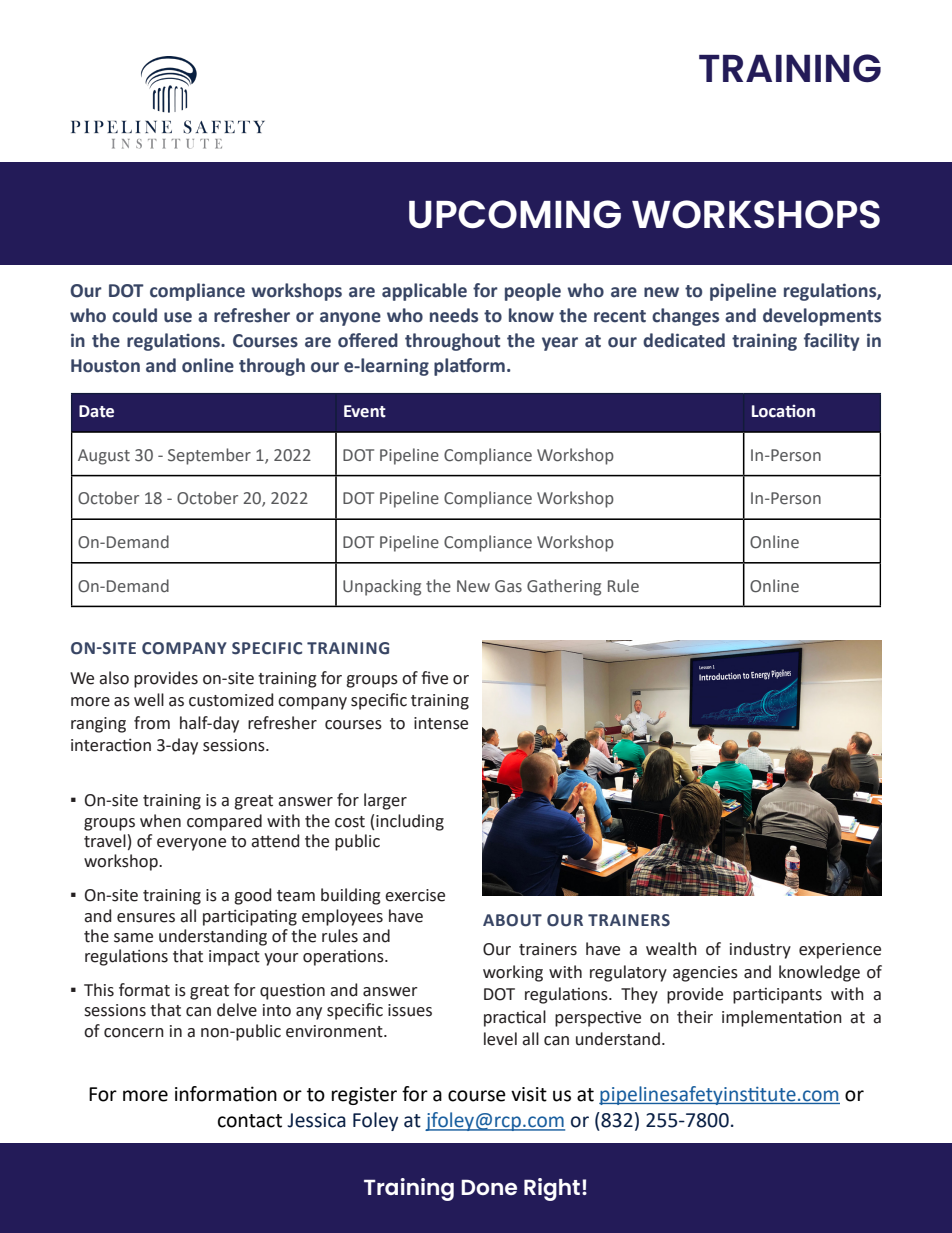 The height and width of the screenshot is (1233, 952). I want to click on including, so click(410, 822).
